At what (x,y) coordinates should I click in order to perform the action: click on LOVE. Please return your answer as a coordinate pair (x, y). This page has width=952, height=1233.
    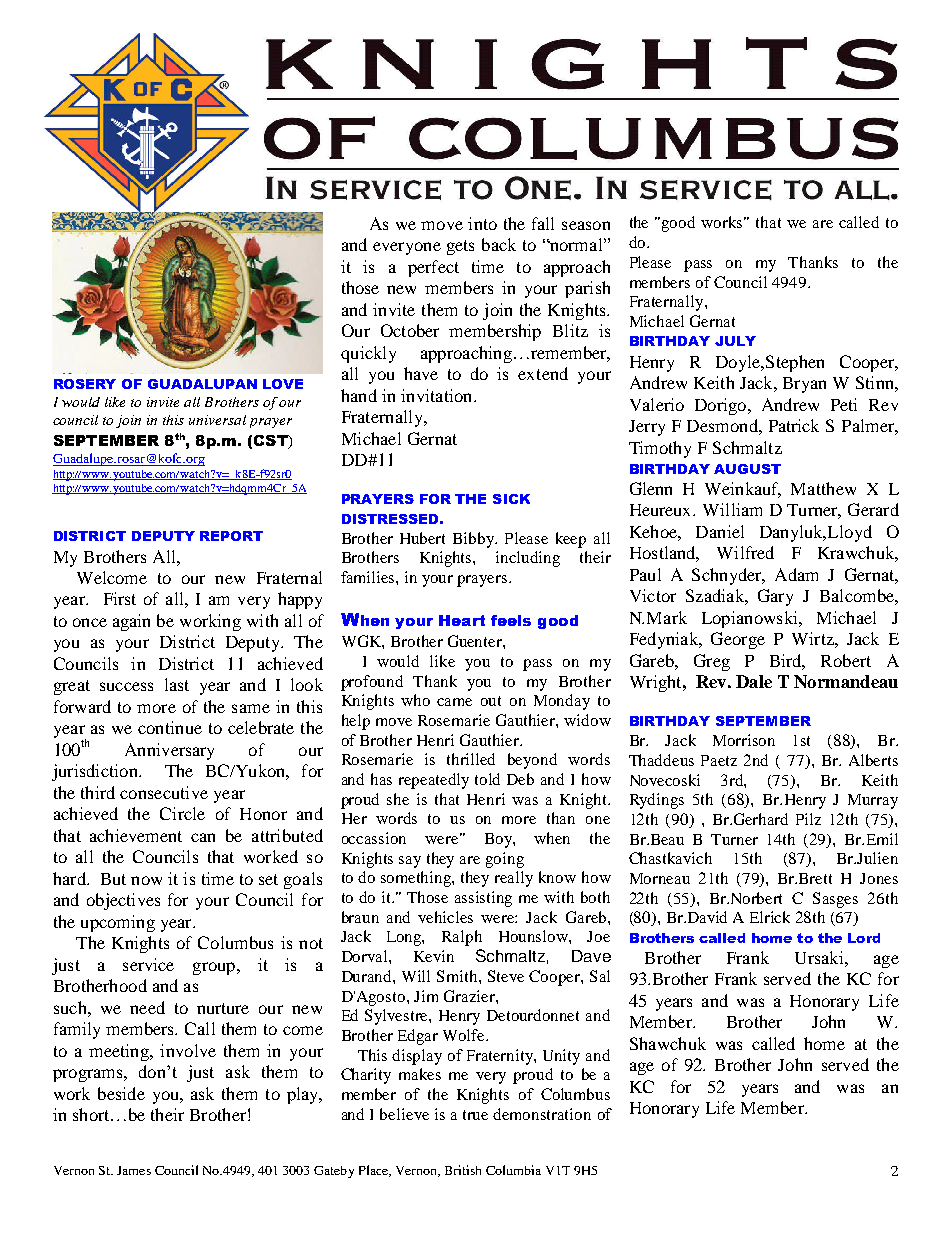
    Looking at the image, I should click on (283, 384).
